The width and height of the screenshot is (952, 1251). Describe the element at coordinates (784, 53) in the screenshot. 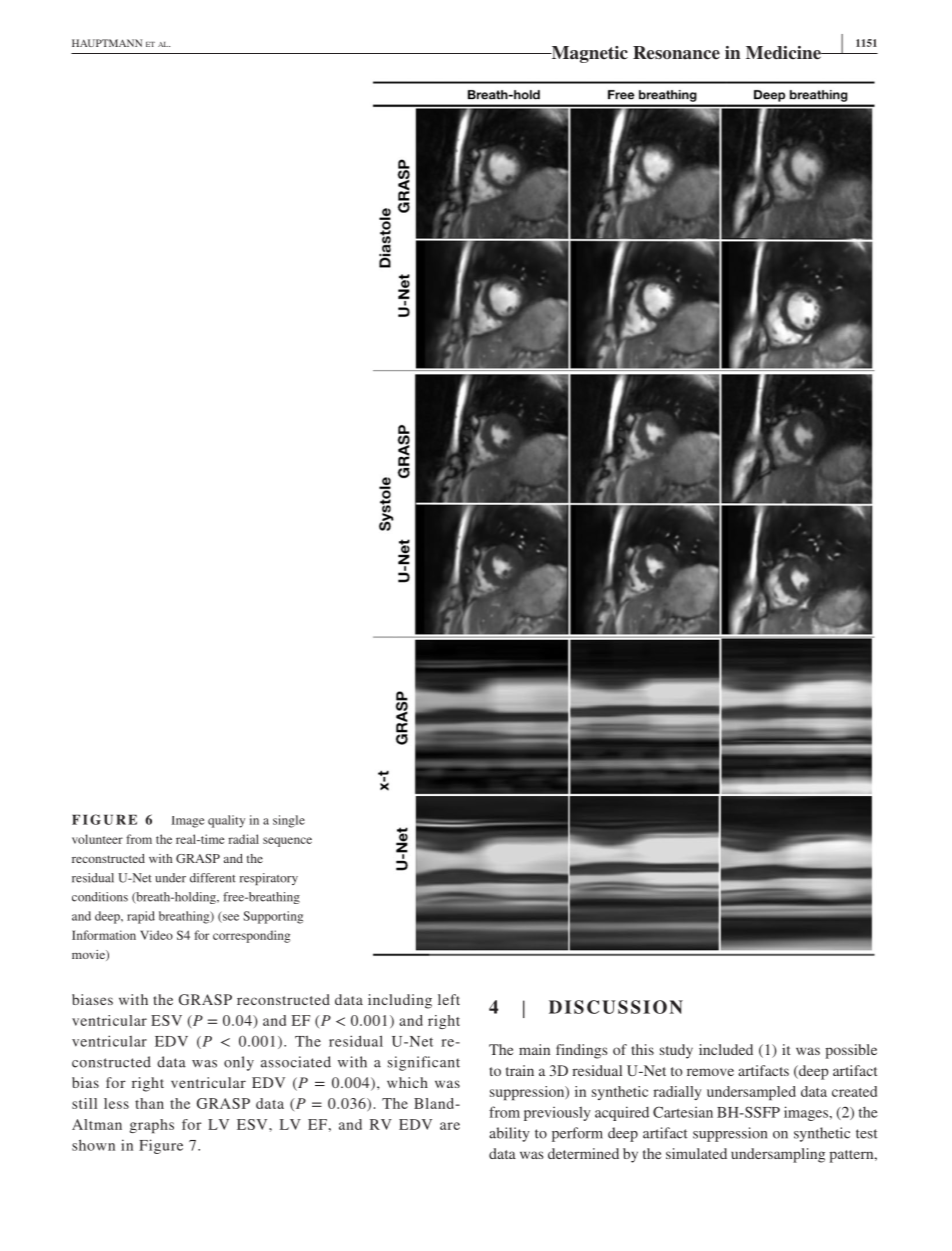

I see `Medicine` at that location.
